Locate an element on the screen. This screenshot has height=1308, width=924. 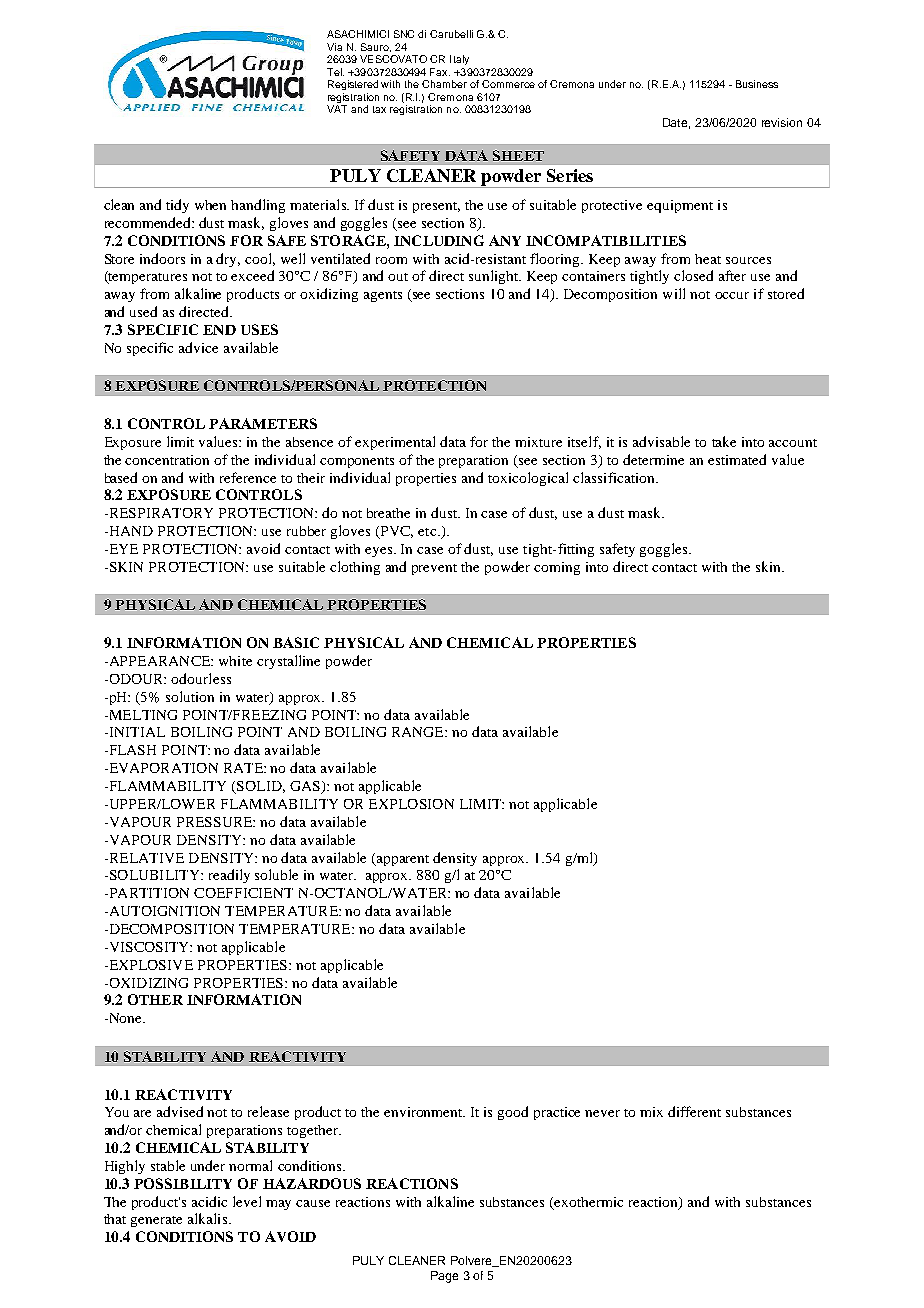
prevent is located at coordinates (434, 569).
